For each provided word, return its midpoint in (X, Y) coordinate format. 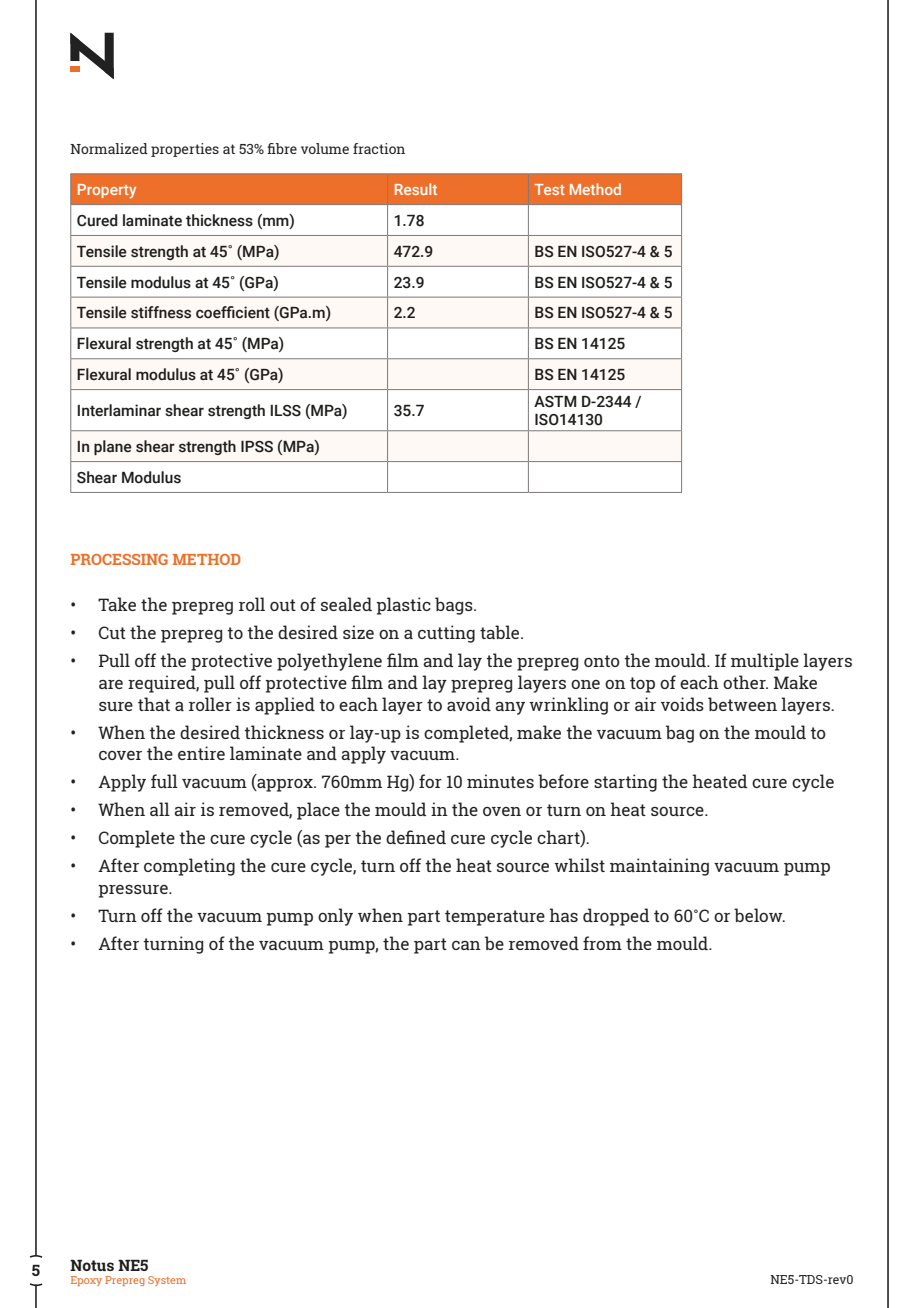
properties (185, 150)
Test (550, 189)
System (167, 1281)
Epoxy (86, 1281)
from (602, 943)
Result (416, 189)
